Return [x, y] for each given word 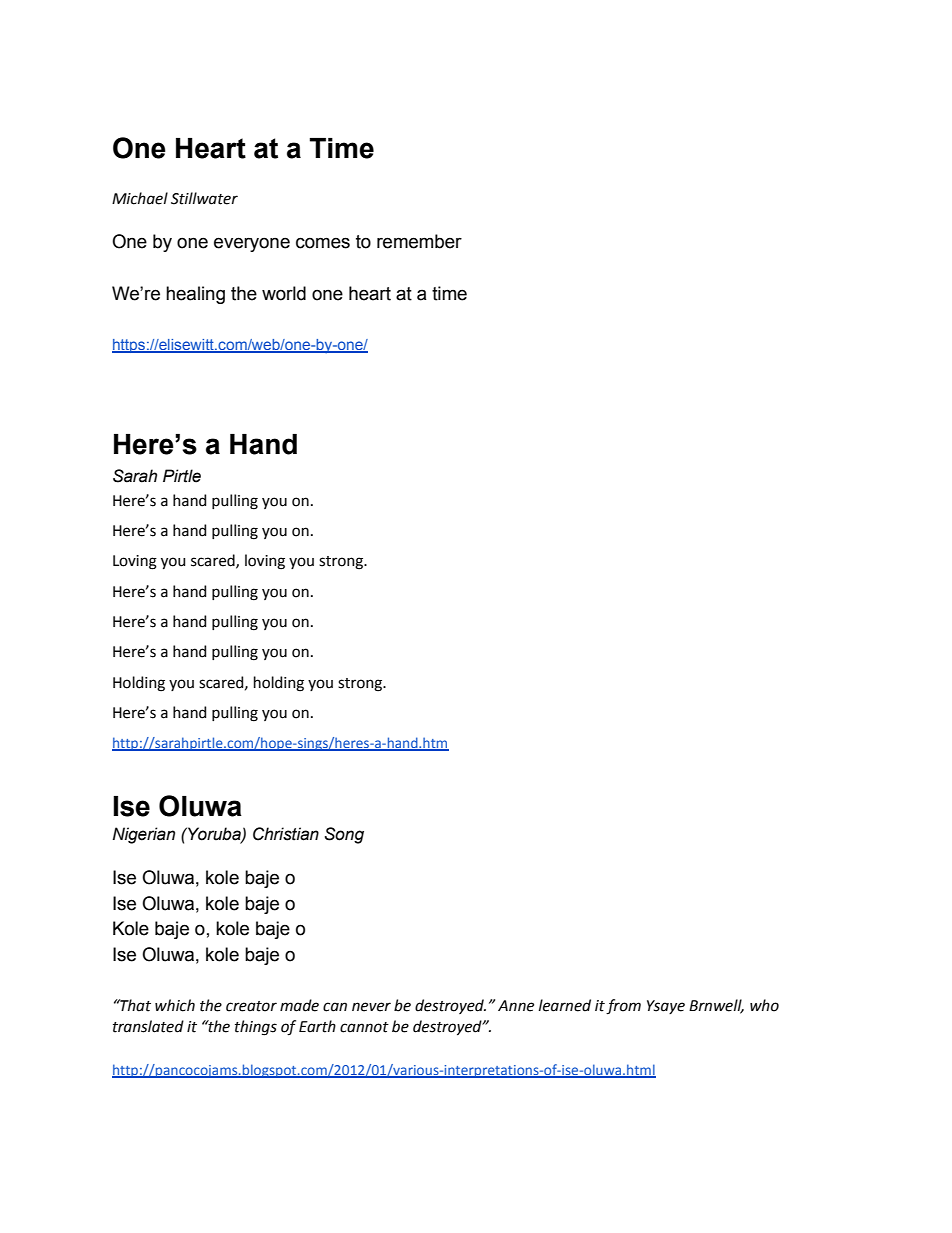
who [764, 1005]
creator [251, 1006]
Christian [286, 834]
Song [344, 835]
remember [419, 241]
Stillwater [204, 198]
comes [323, 243]
